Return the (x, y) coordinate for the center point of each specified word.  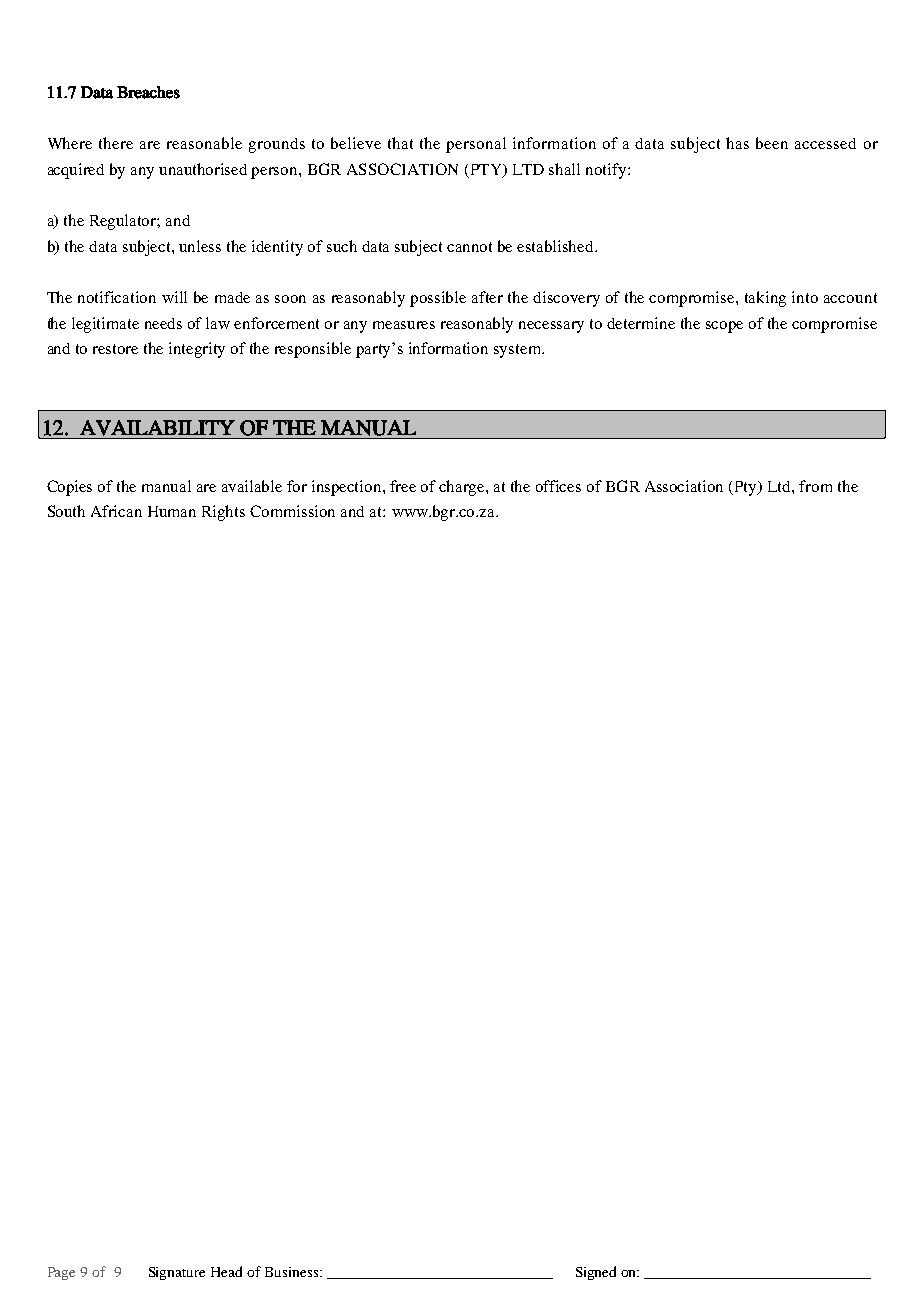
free (403, 486)
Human (172, 511)
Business (293, 1272)
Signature (177, 1273)
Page (61, 1273)
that (400, 143)
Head (226, 1271)
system (518, 351)
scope (724, 327)
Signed (596, 1273)
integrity (197, 350)
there (116, 143)
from (815, 486)
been (772, 143)
